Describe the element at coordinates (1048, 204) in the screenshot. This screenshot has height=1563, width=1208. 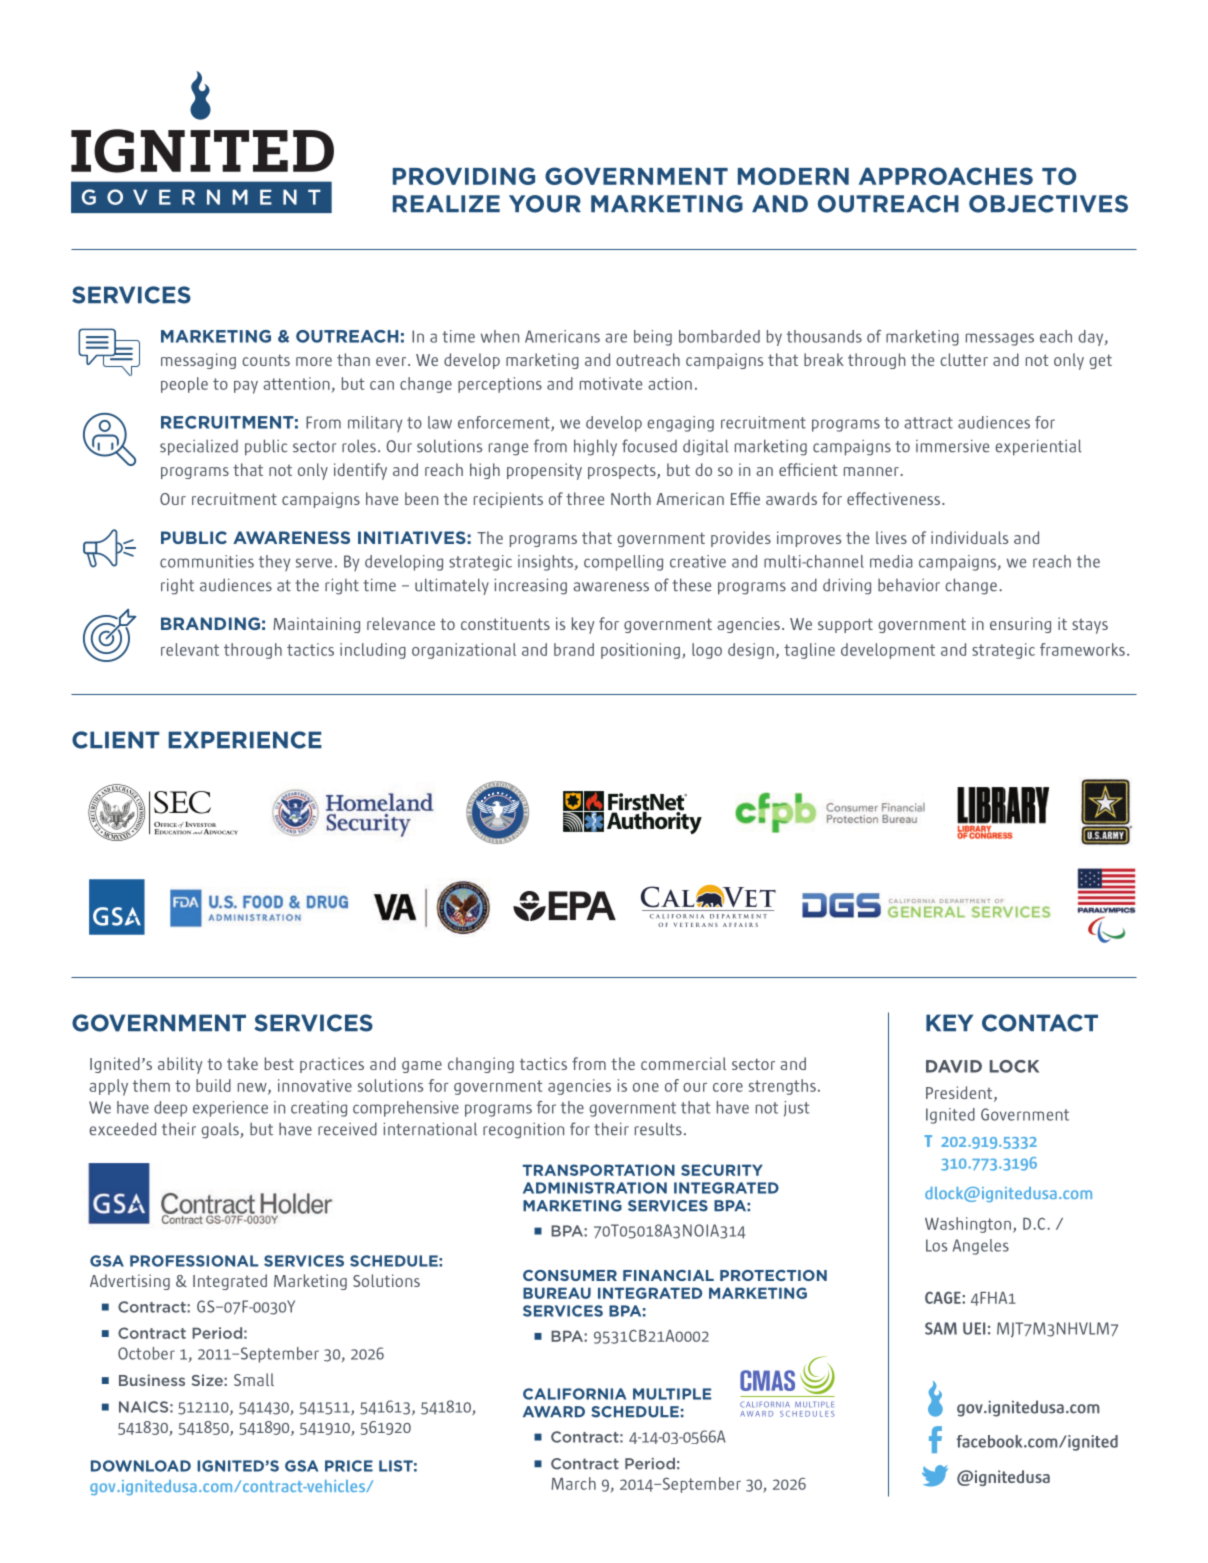
I see `OBJECTIVES` at that location.
